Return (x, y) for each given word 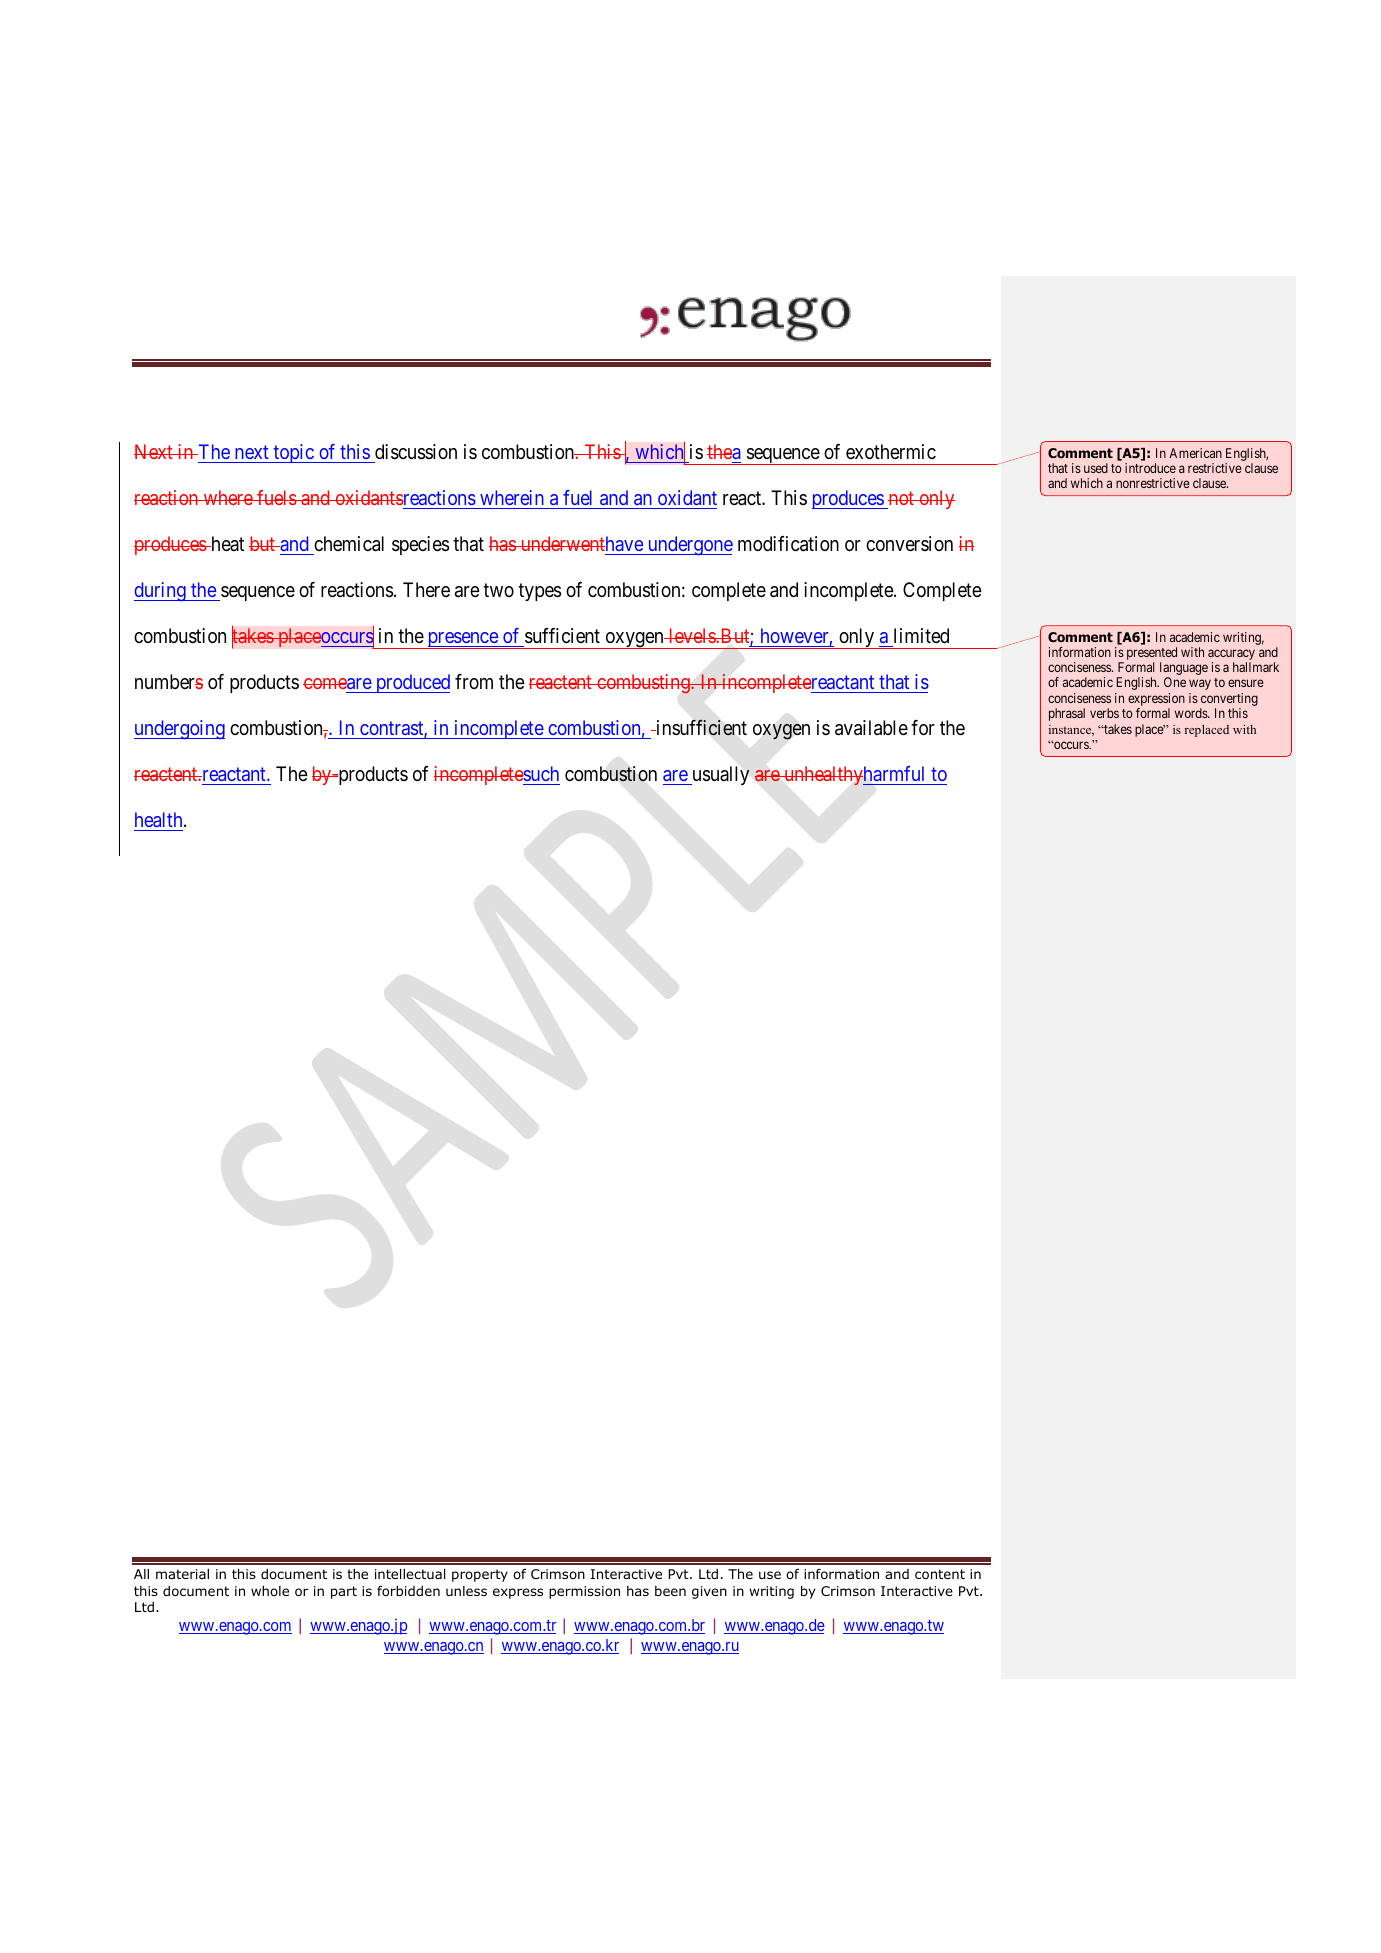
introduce (1150, 468)
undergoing (179, 729)
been (670, 1591)
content (940, 1574)
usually (720, 775)
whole (270, 1591)
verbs (1104, 713)
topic (294, 453)
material (182, 1574)
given (709, 1592)
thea (724, 451)
